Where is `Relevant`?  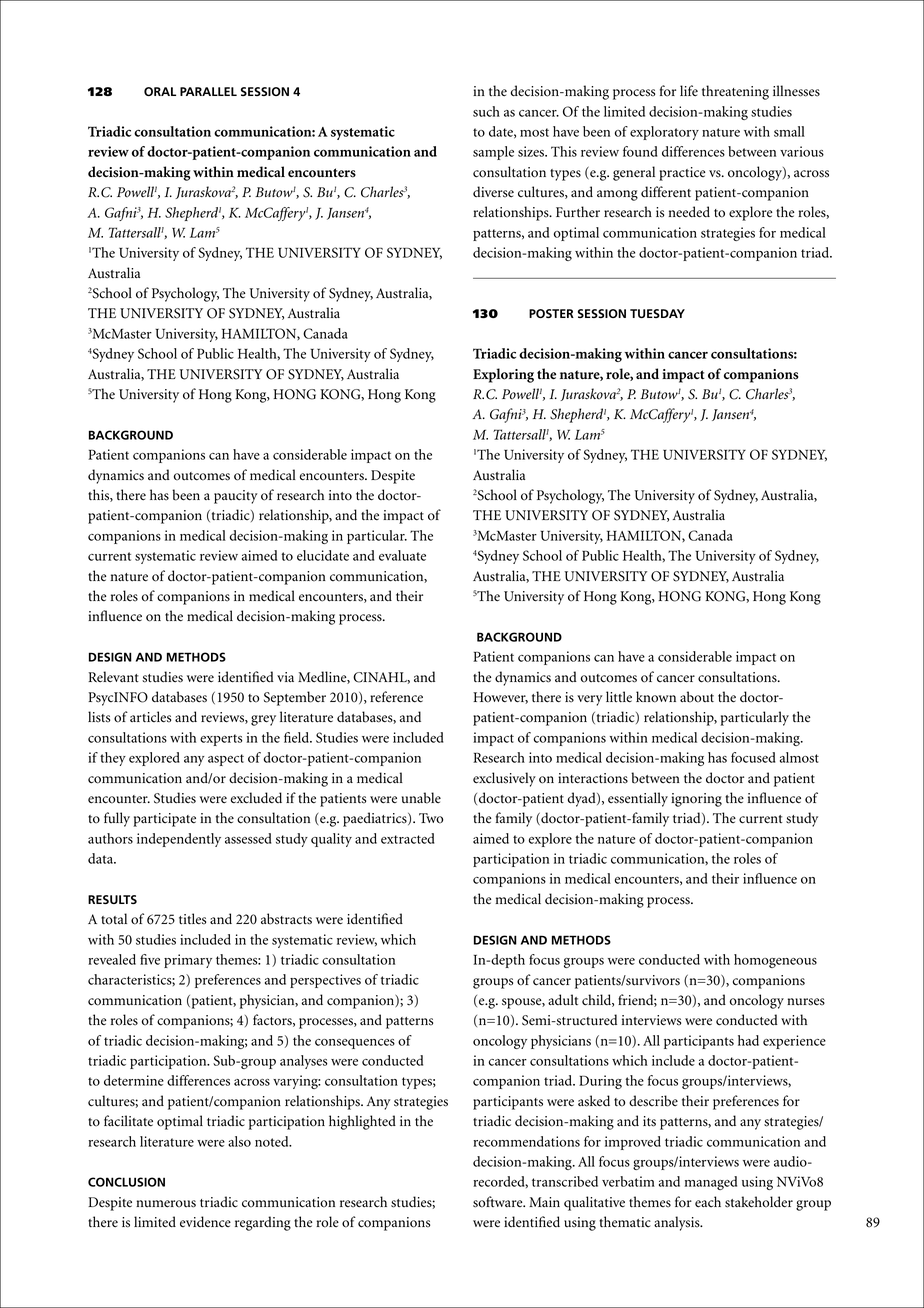 Relevant is located at coordinates (113, 677).
